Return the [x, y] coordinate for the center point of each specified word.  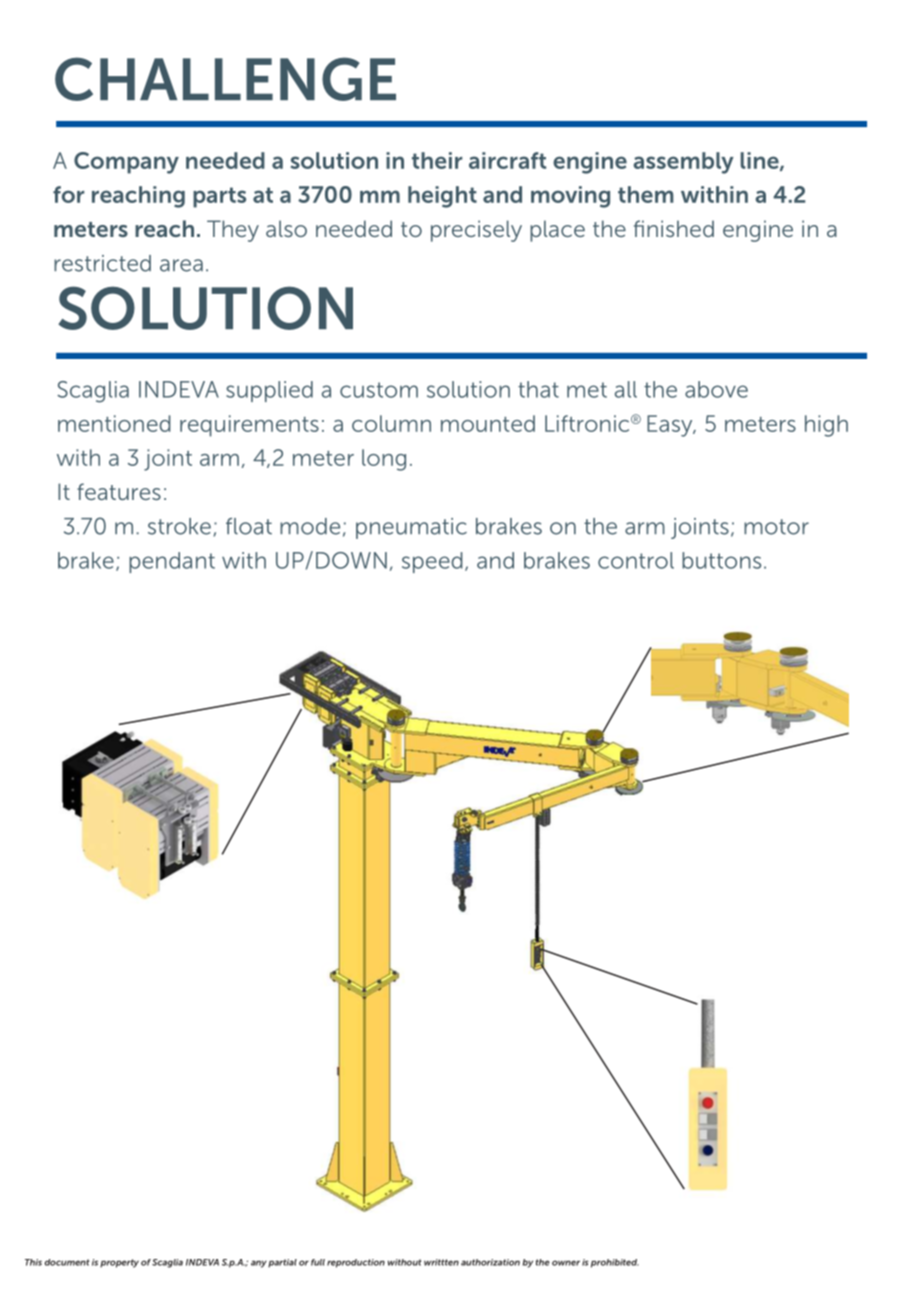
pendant [172, 562]
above [716, 389]
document [67, 1262]
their [437, 160]
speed [432, 562]
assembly [683, 163]
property [119, 1263]
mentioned [114, 423]
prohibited [615, 1263]
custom [379, 390]
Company [126, 163]
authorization [490, 1262]
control [636, 560]
